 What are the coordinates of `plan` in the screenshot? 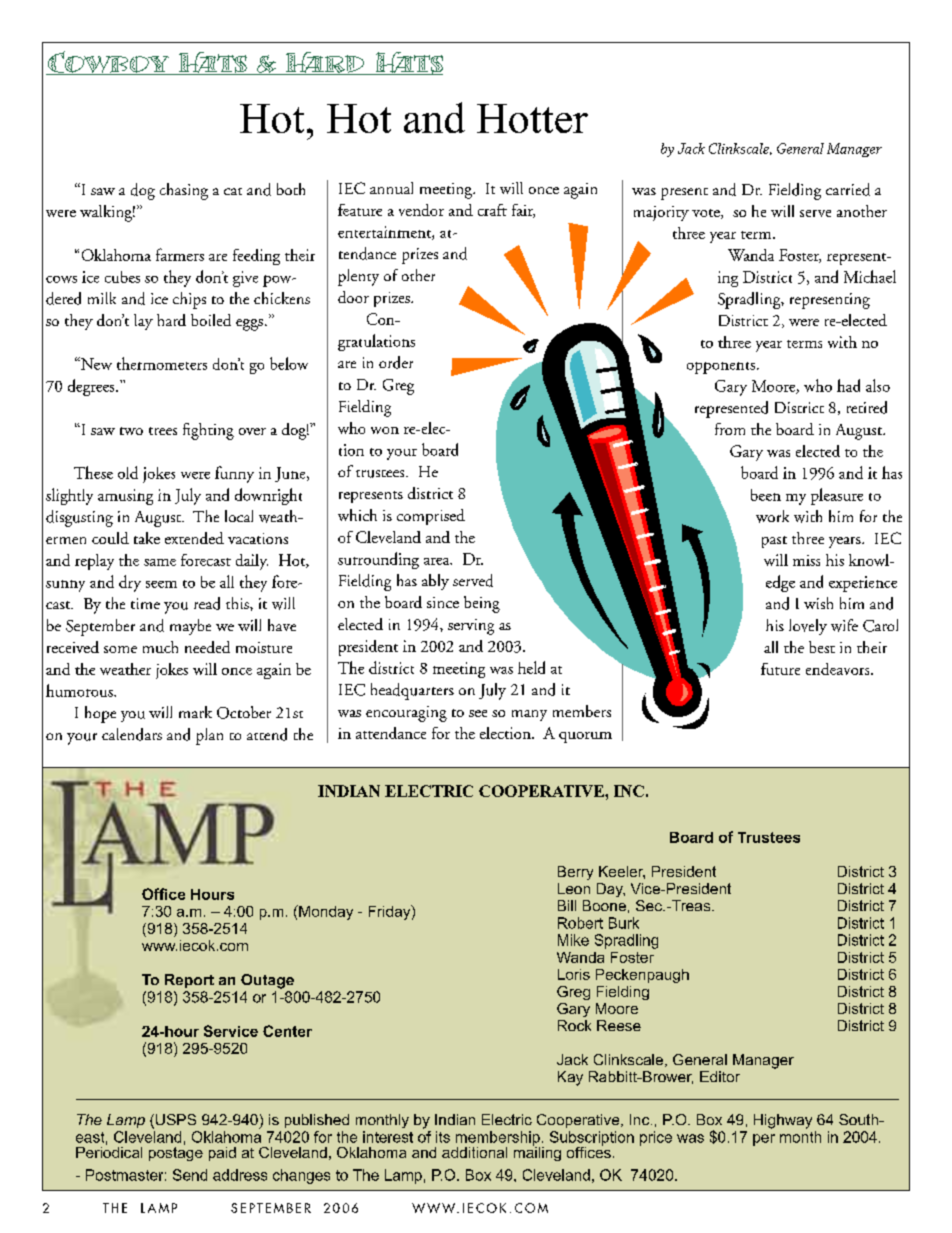 It's located at (209, 736).
